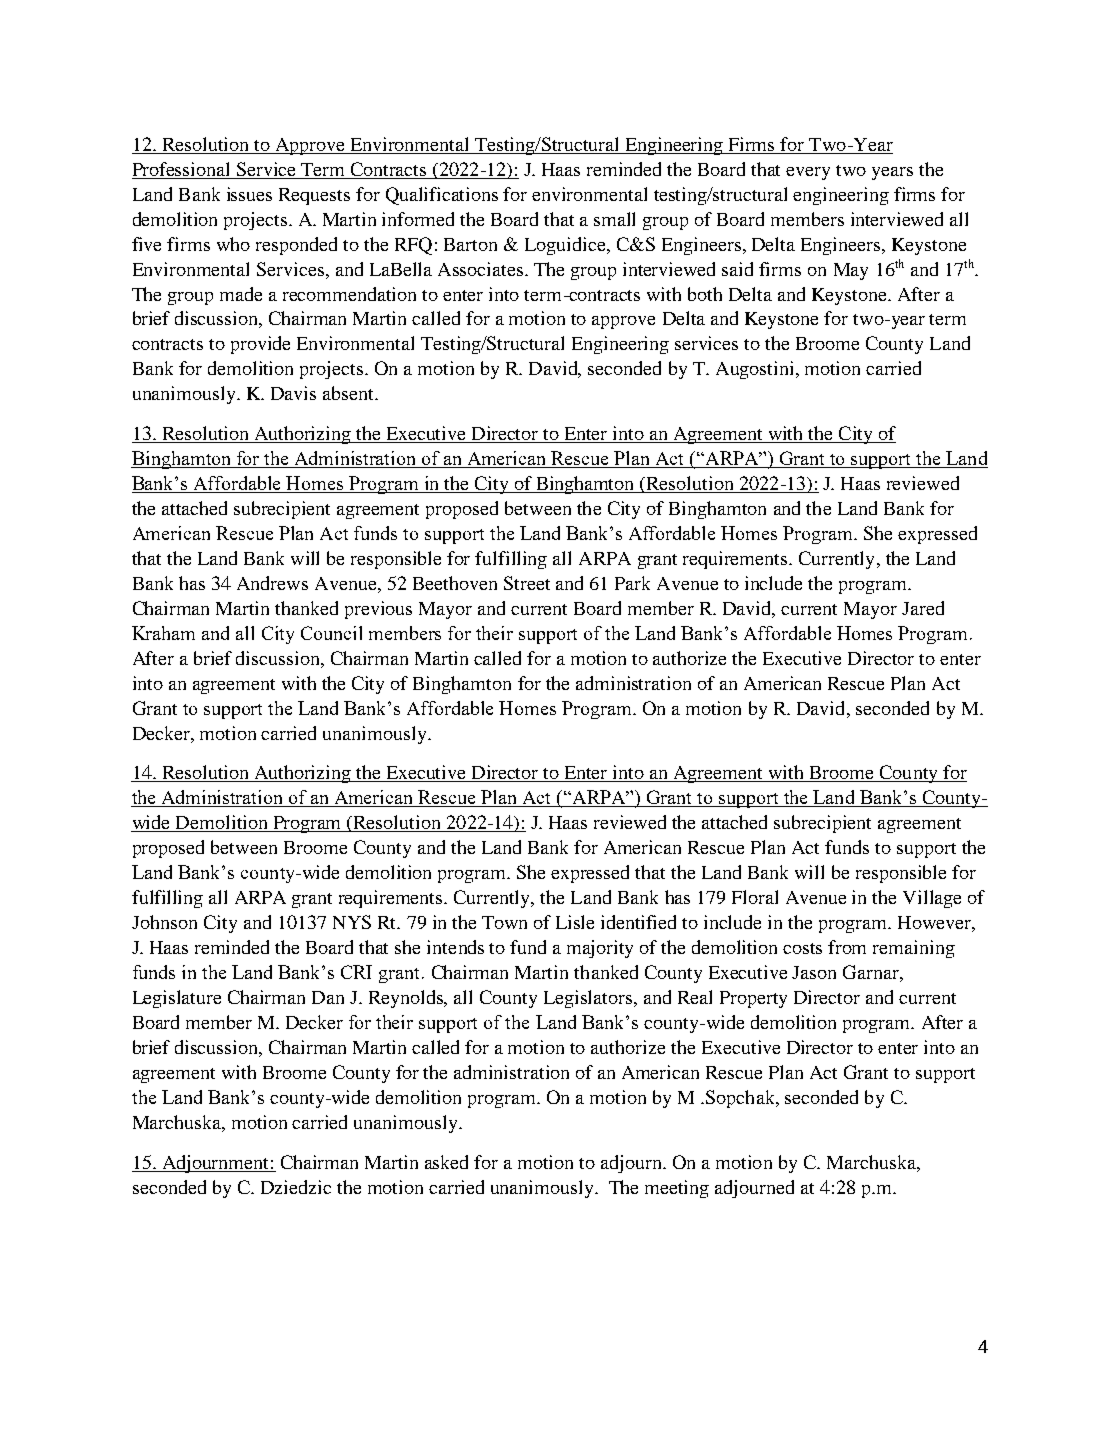 The image size is (1120, 1449). Describe the element at coordinates (677, 1189) in the screenshot. I see `meeting` at that location.
